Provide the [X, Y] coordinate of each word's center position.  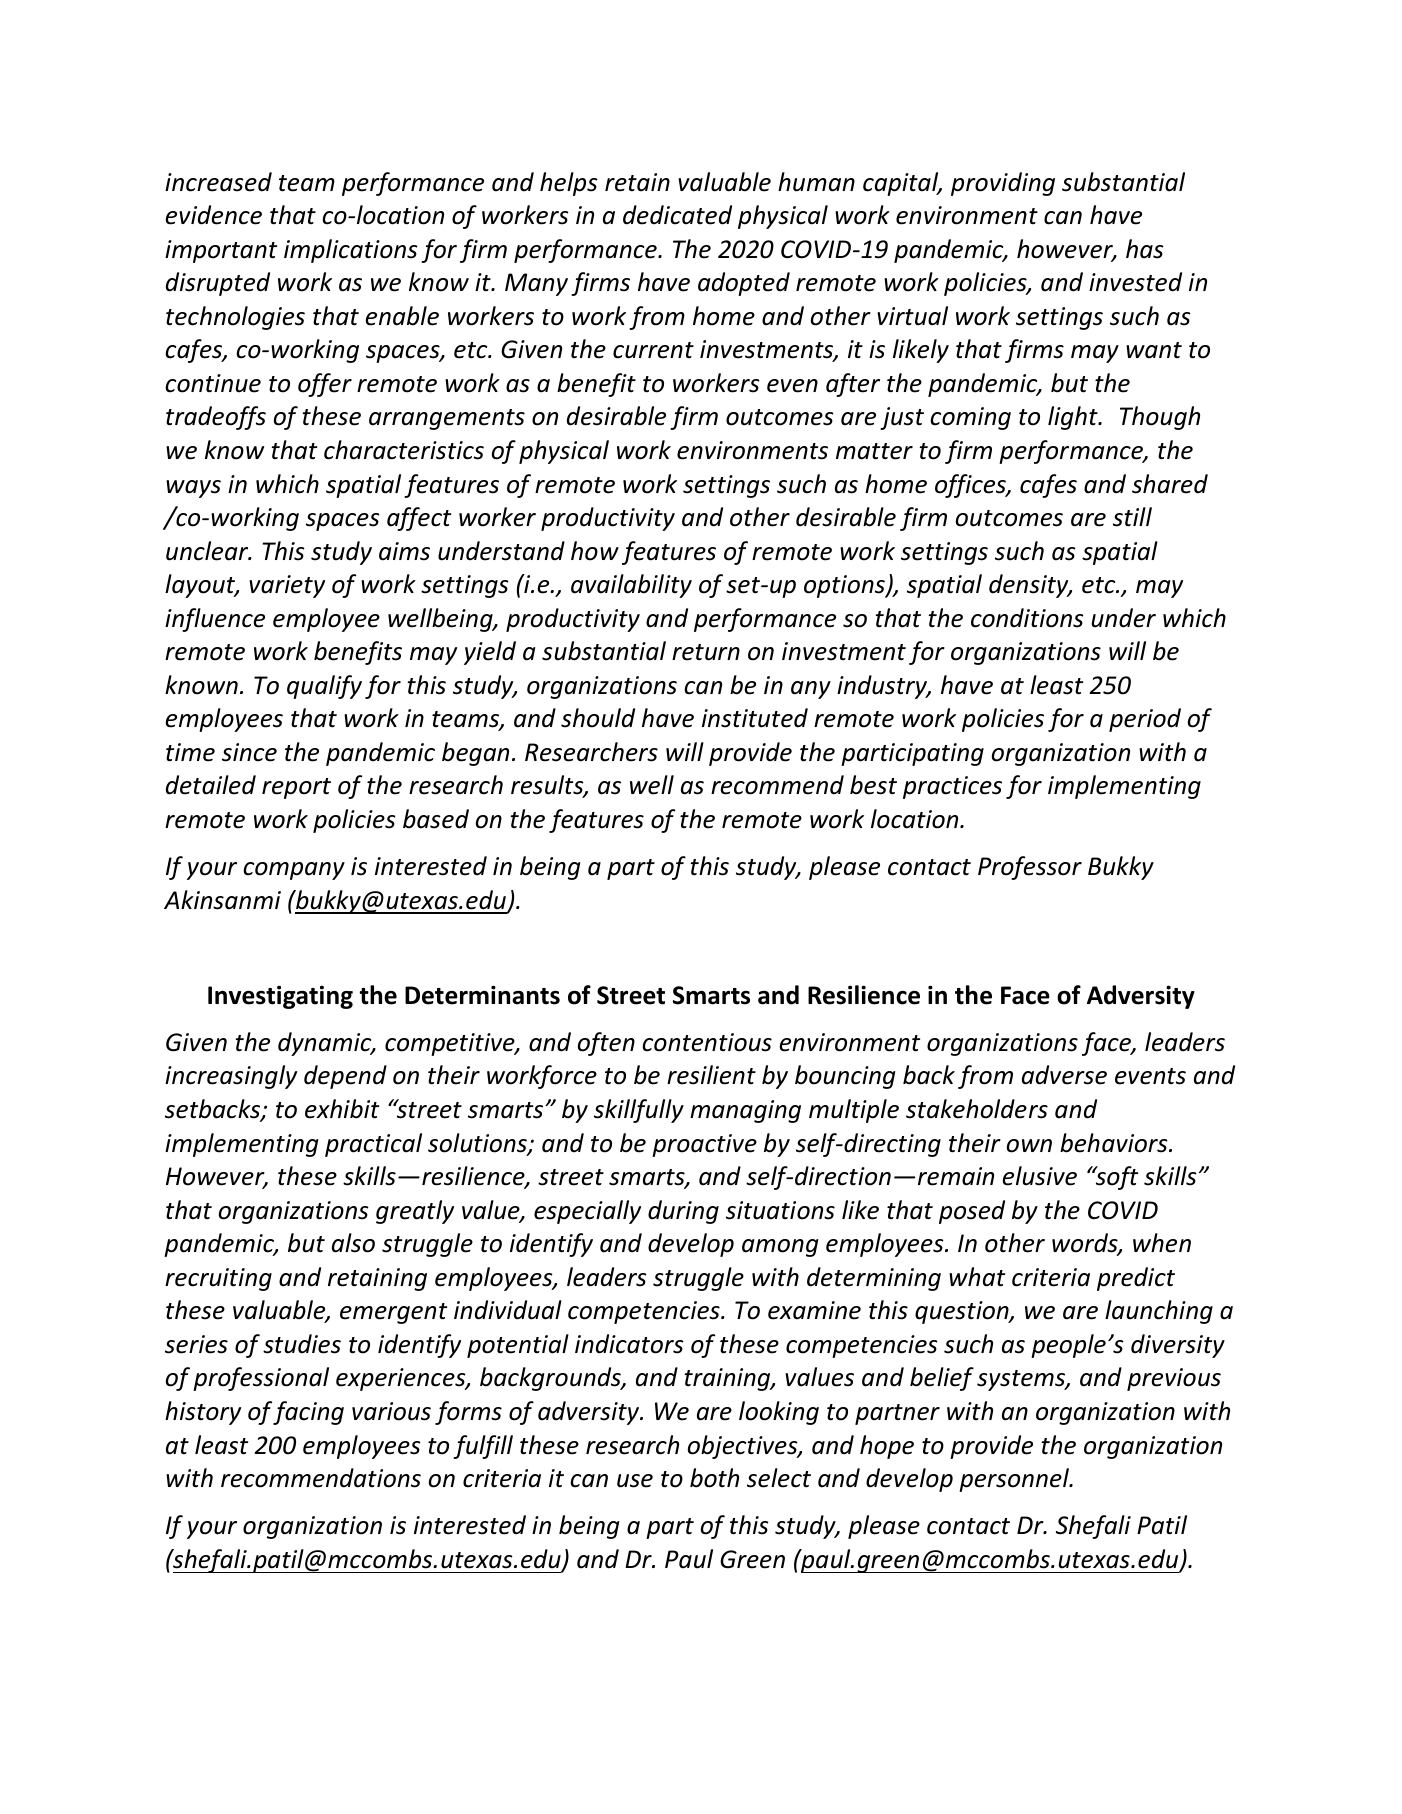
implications [351, 251]
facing [308, 1413]
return [706, 652]
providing [1003, 184]
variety [287, 586]
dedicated [677, 215]
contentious [707, 1042]
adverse [1064, 1075]
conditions [1027, 618]
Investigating [280, 997]
